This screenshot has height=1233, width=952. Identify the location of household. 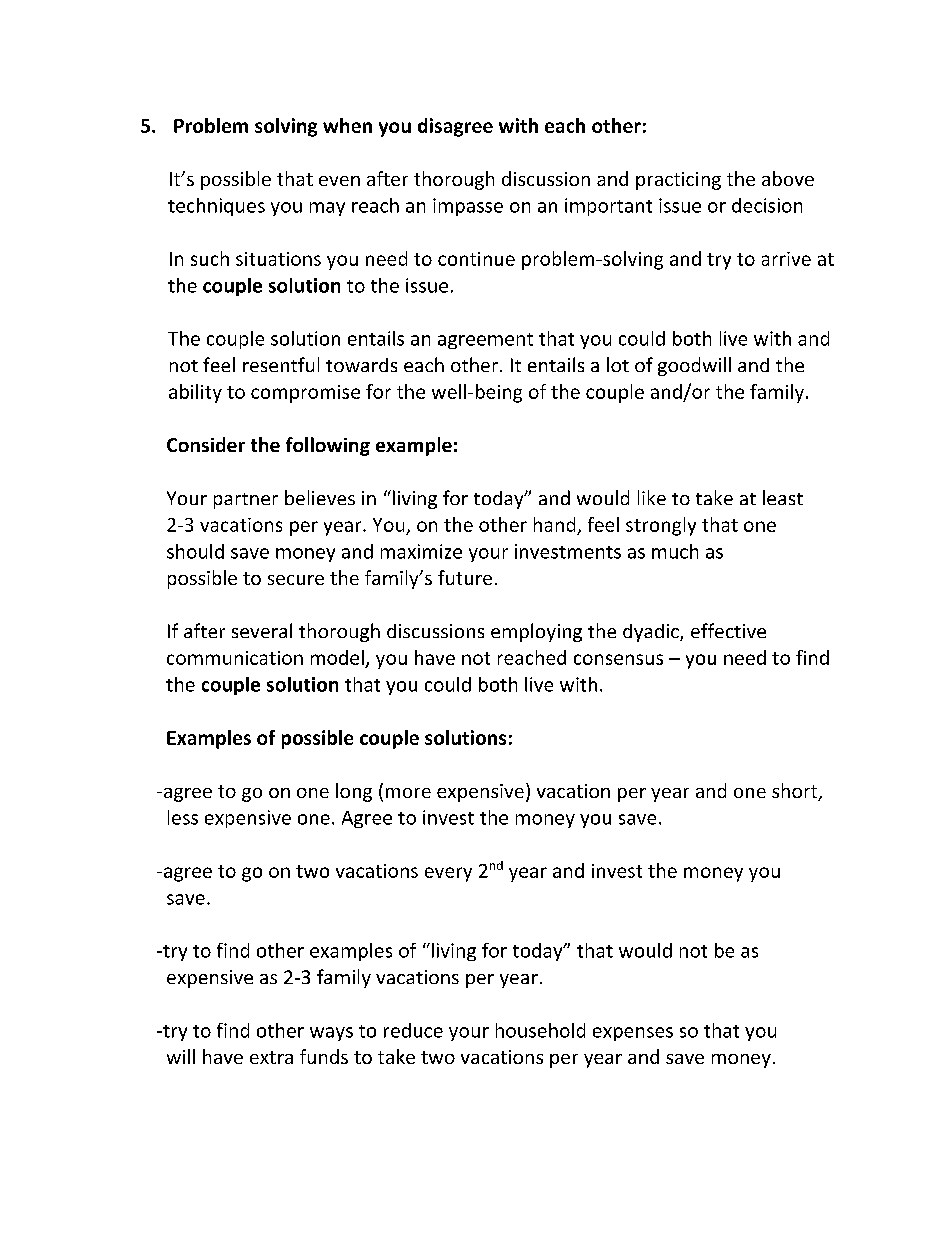
(540, 1030).
